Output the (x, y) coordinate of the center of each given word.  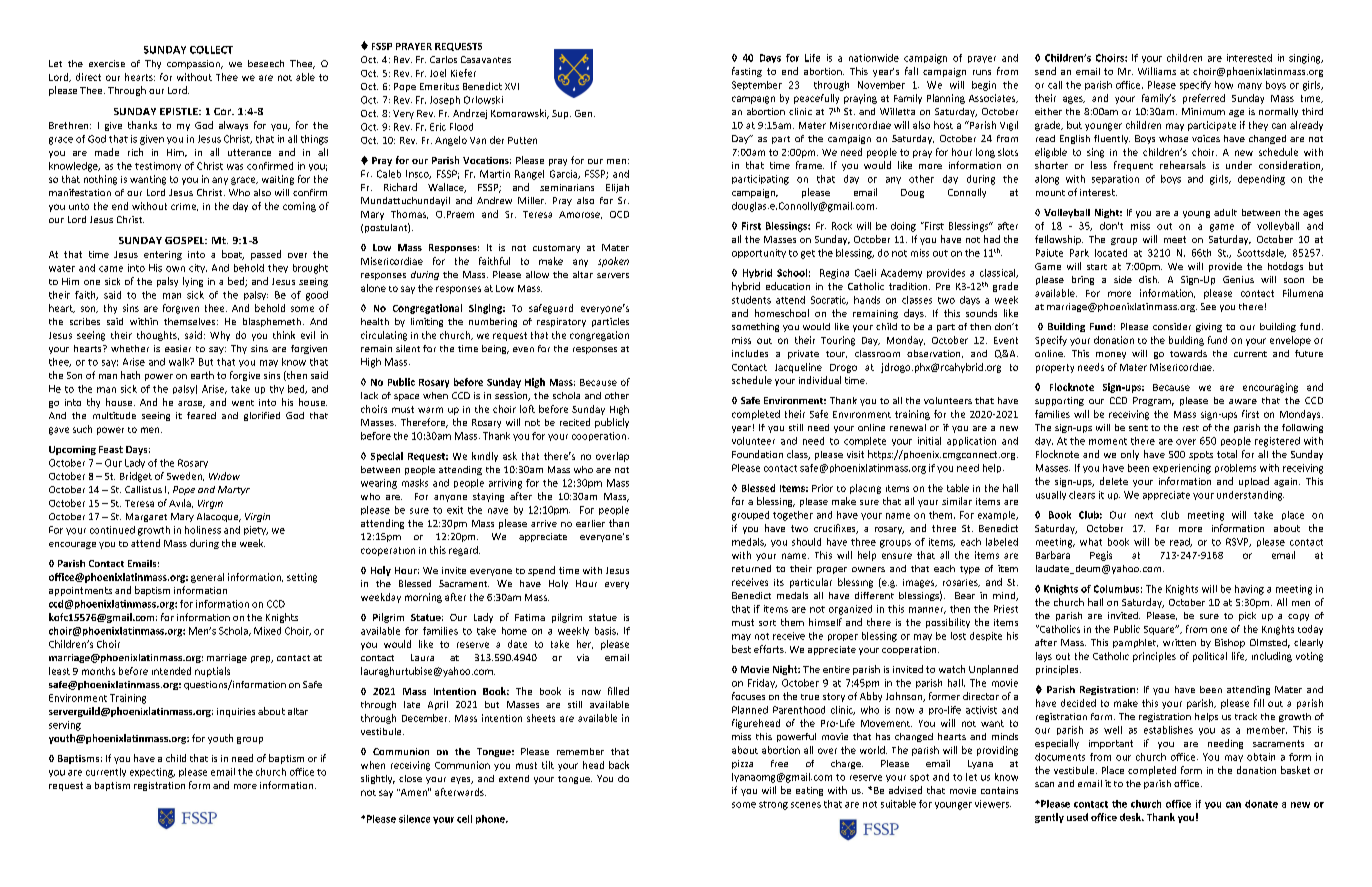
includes (750, 353)
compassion (194, 64)
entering (163, 255)
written (1179, 642)
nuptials (212, 672)
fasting (747, 72)
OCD (619, 214)
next (1144, 515)
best (741, 649)
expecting (152, 773)
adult (1225, 212)
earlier (590, 523)
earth (202, 375)
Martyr (234, 490)
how (1224, 85)
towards (1188, 353)
